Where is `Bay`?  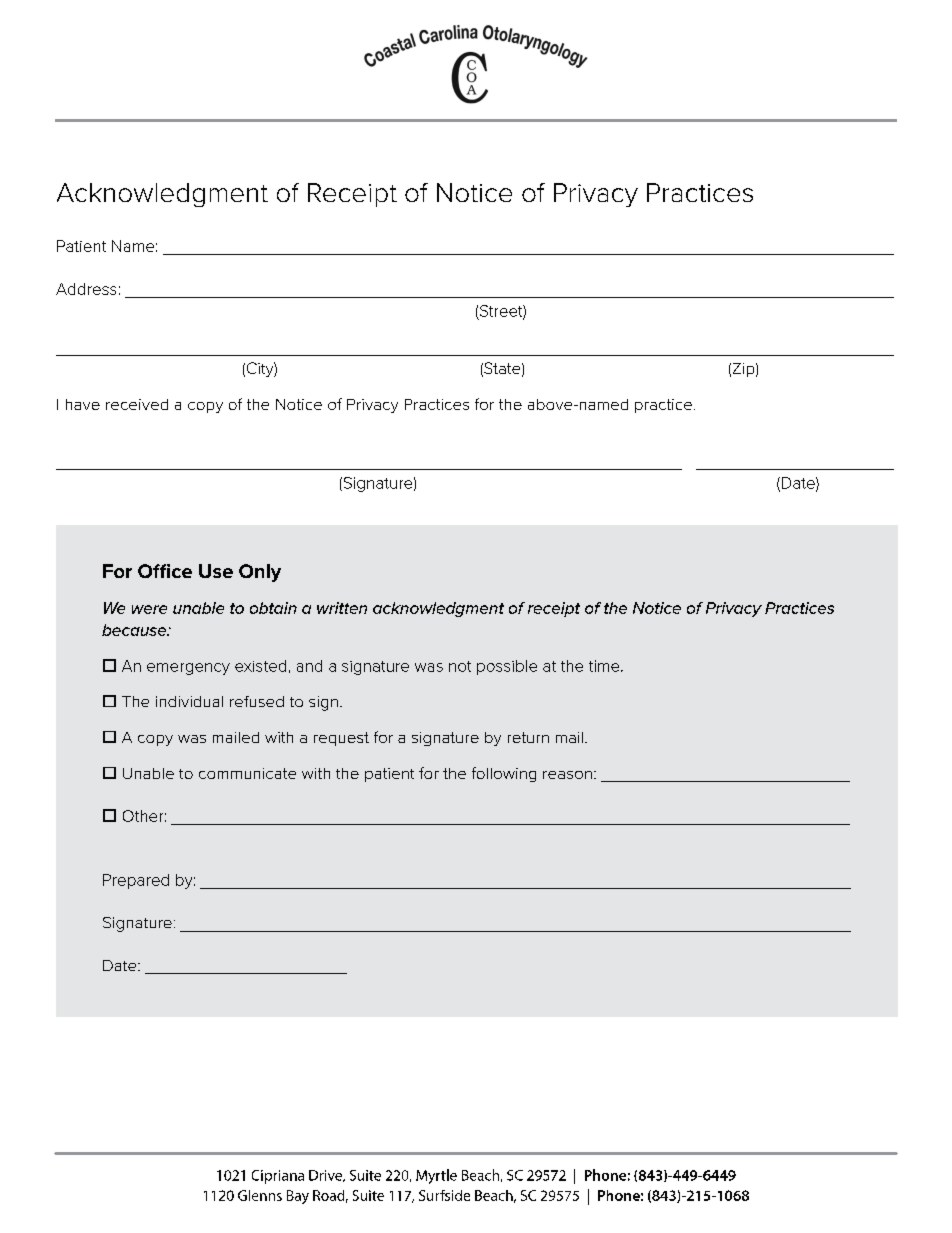
Bay is located at coordinates (298, 1197).
